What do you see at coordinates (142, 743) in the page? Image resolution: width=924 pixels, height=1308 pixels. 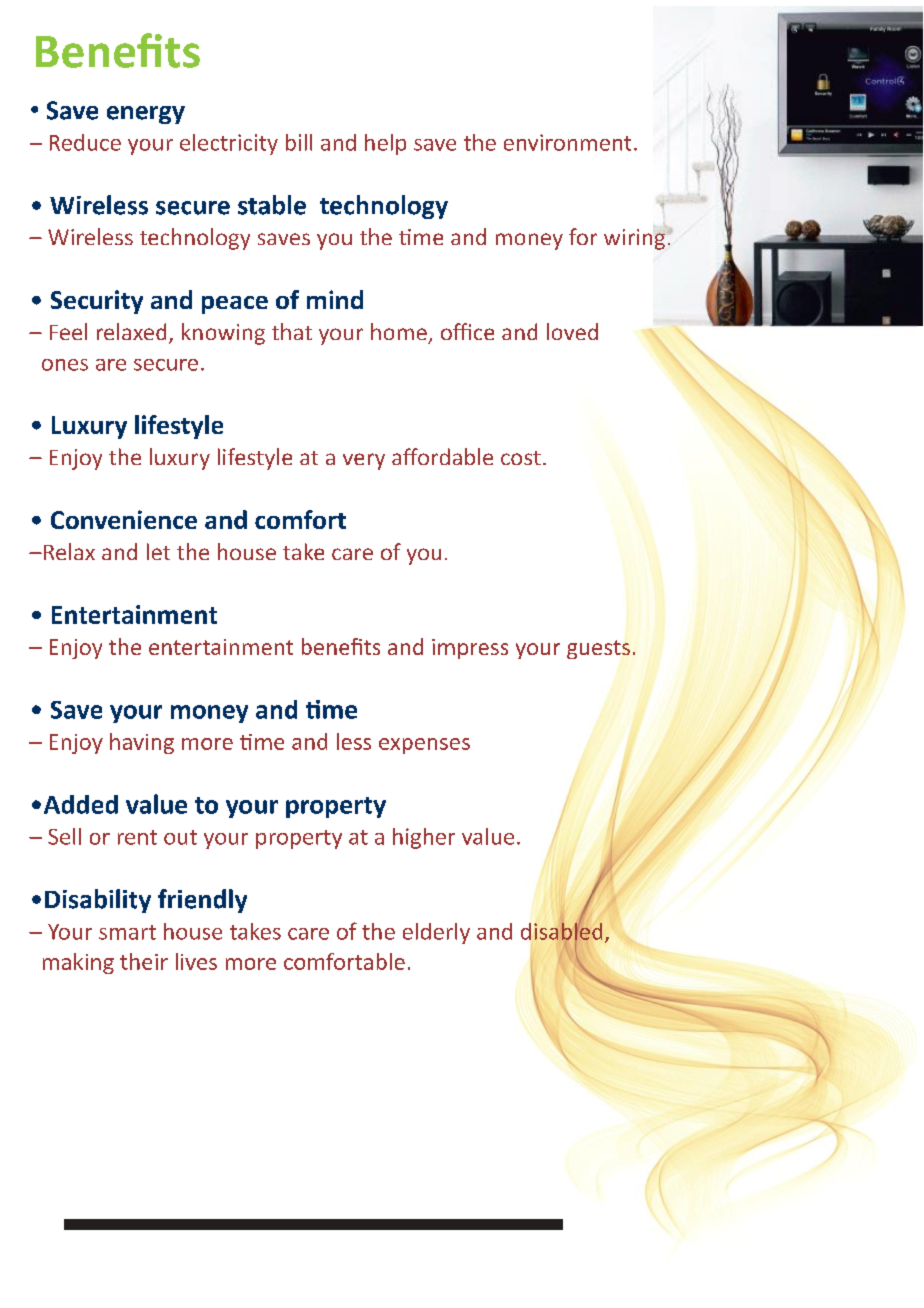 I see `having` at bounding box center [142, 743].
